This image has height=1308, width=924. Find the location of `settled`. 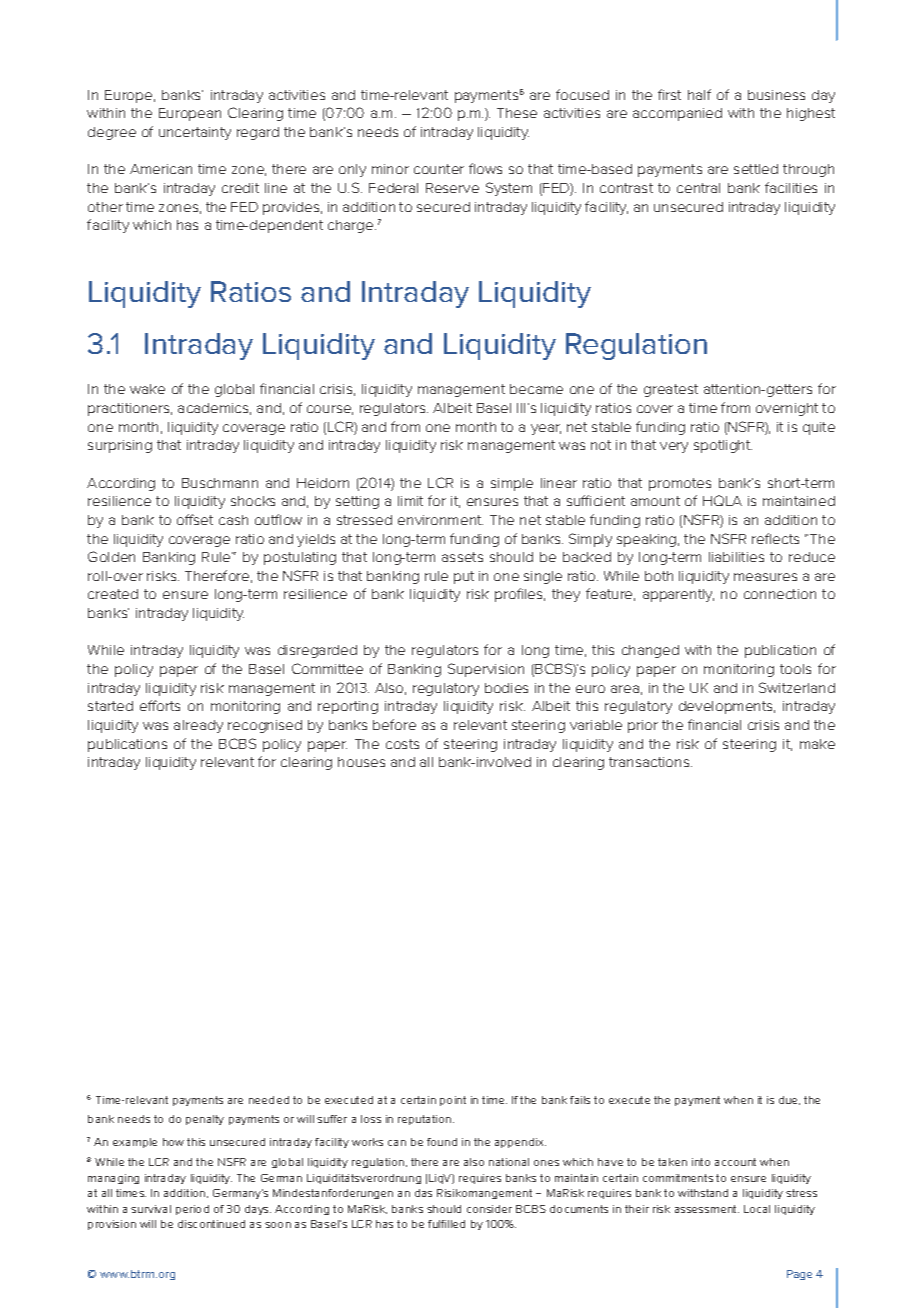

settled is located at coordinates (756, 169).
